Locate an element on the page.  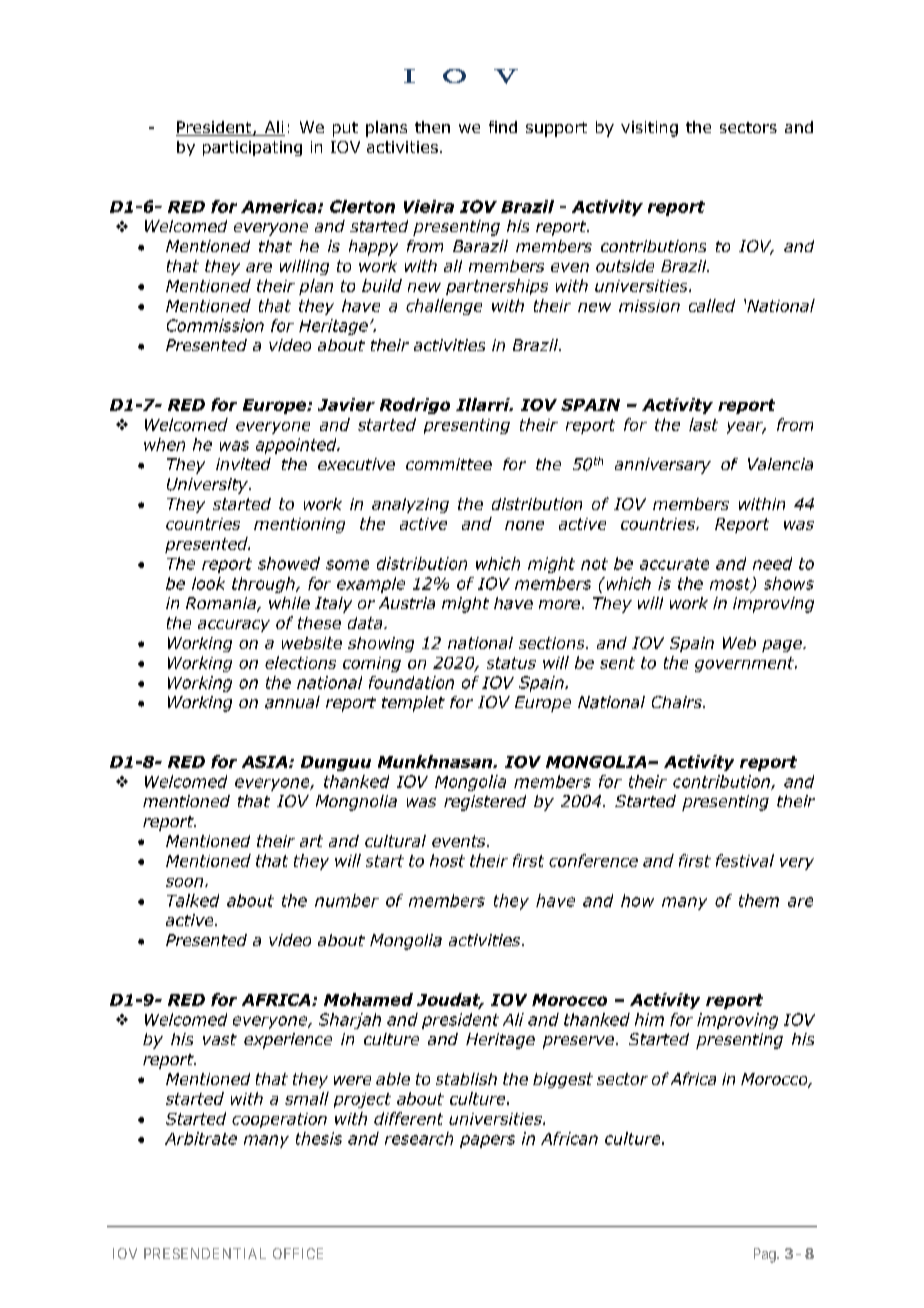
OFFICE is located at coordinates (298, 1253).
